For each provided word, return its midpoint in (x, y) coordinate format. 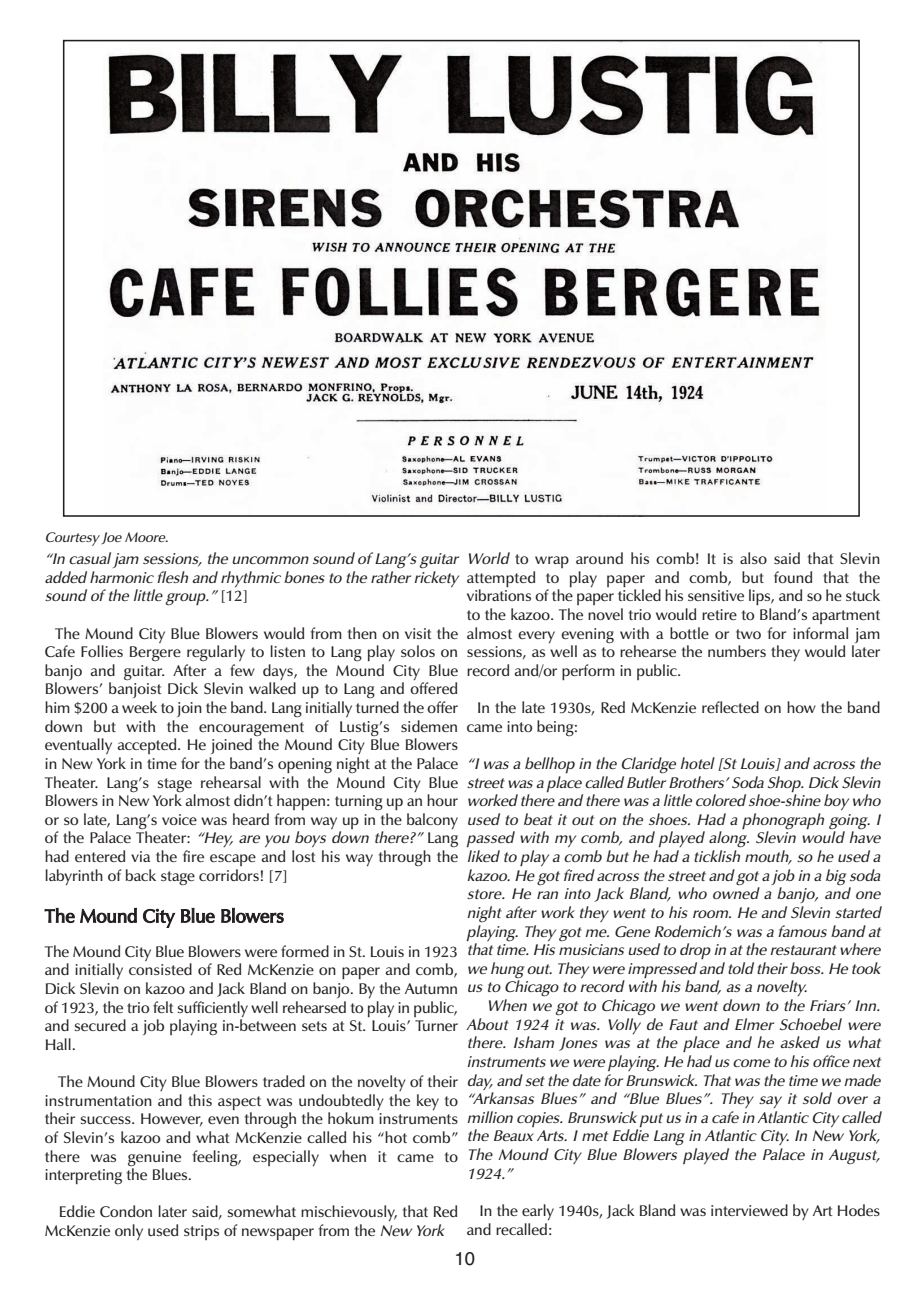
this (200, 1100)
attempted (501, 579)
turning (359, 802)
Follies (102, 651)
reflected (730, 707)
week (139, 707)
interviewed (749, 1210)
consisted (160, 969)
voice (179, 819)
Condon (126, 1211)
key (428, 1102)
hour (442, 800)
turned (377, 707)
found (793, 577)
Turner (436, 1025)
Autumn (431, 988)
